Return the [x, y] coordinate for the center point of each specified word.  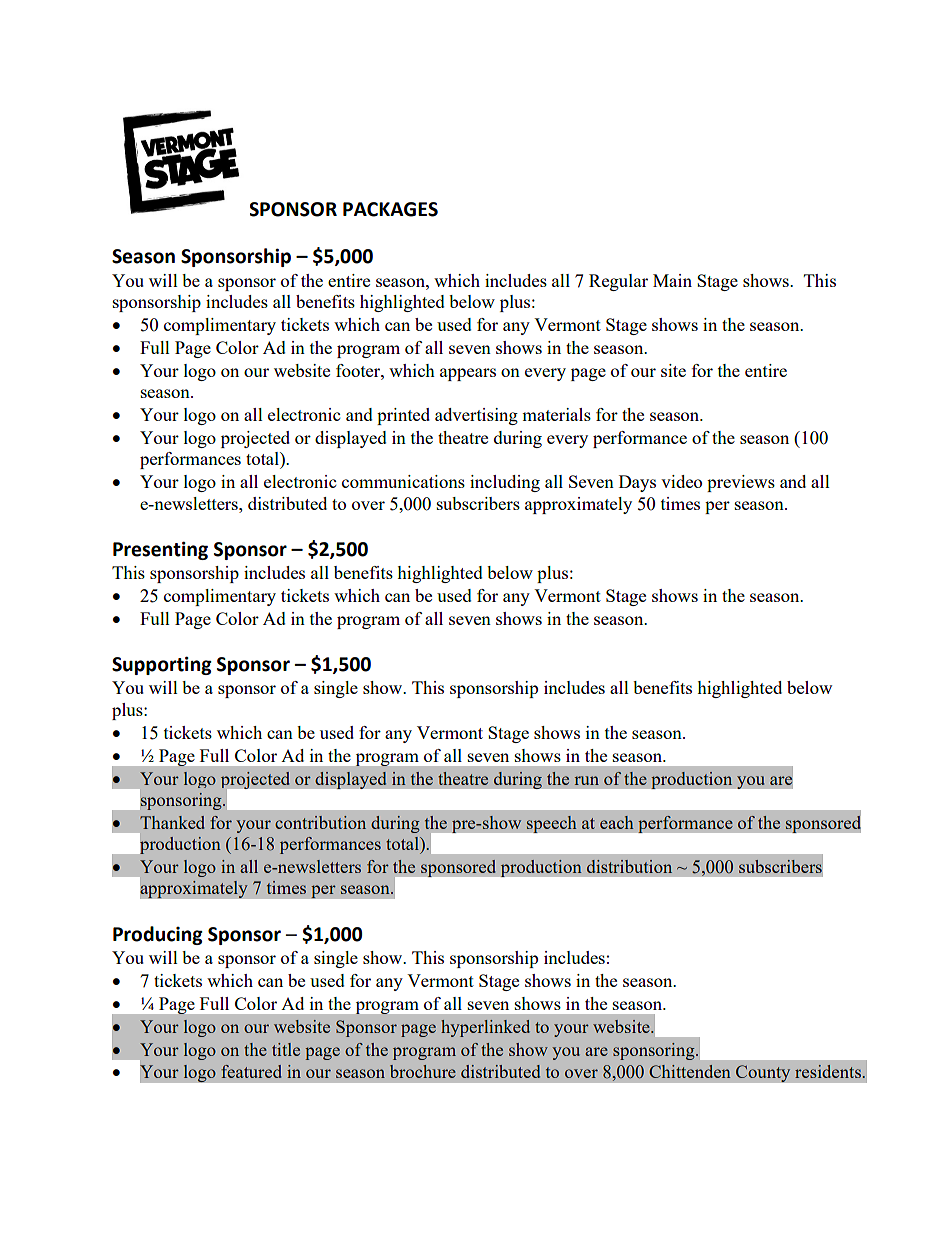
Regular [618, 282]
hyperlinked [485, 1028]
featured [251, 1071]
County [763, 1073]
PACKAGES [390, 209]
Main [672, 280]
